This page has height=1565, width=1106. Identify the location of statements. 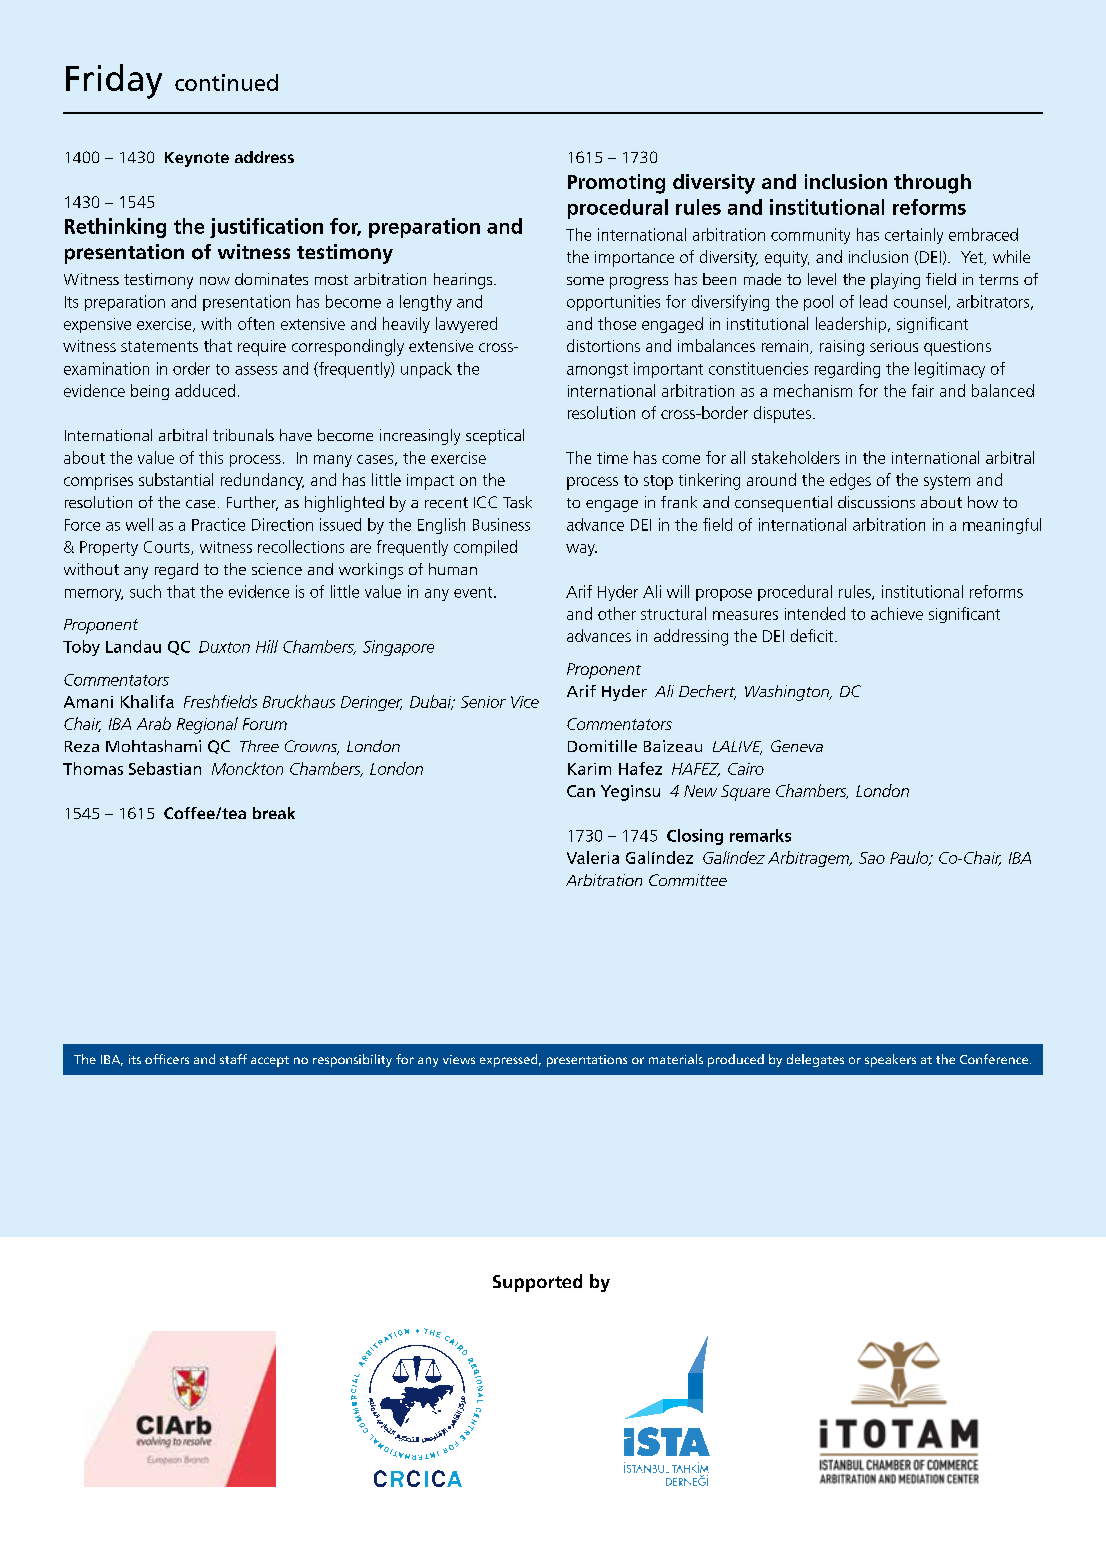
(159, 346).
